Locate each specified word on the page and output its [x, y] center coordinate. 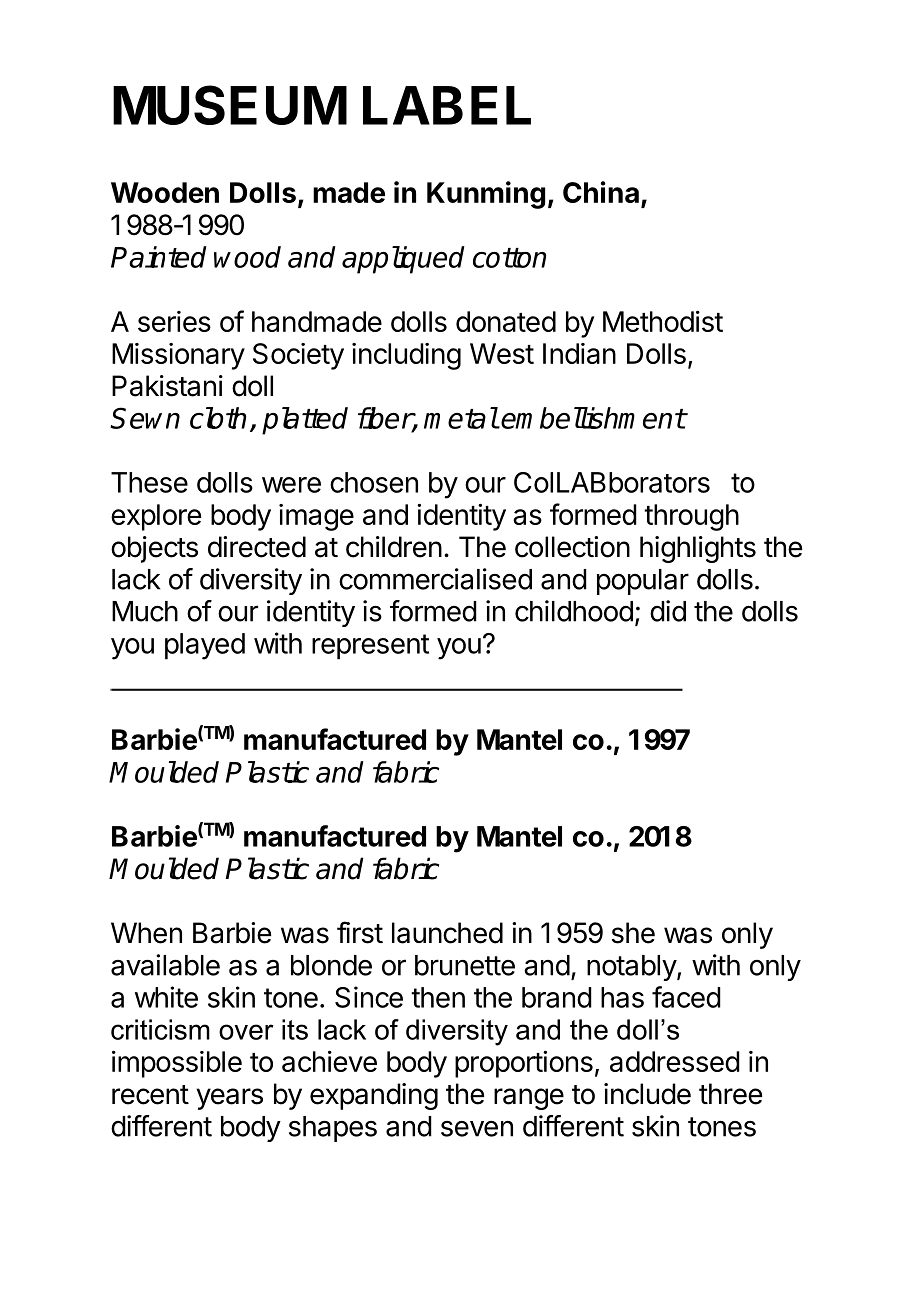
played [205, 646]
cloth [218, 418]
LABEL [447, 105]
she [633, 933]
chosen [374, 482]
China [601, 192]
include [647, 1094]
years [229, 1099]
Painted [159, 257]
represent [370, 647]
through [691, 517]
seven [477, 1129]
